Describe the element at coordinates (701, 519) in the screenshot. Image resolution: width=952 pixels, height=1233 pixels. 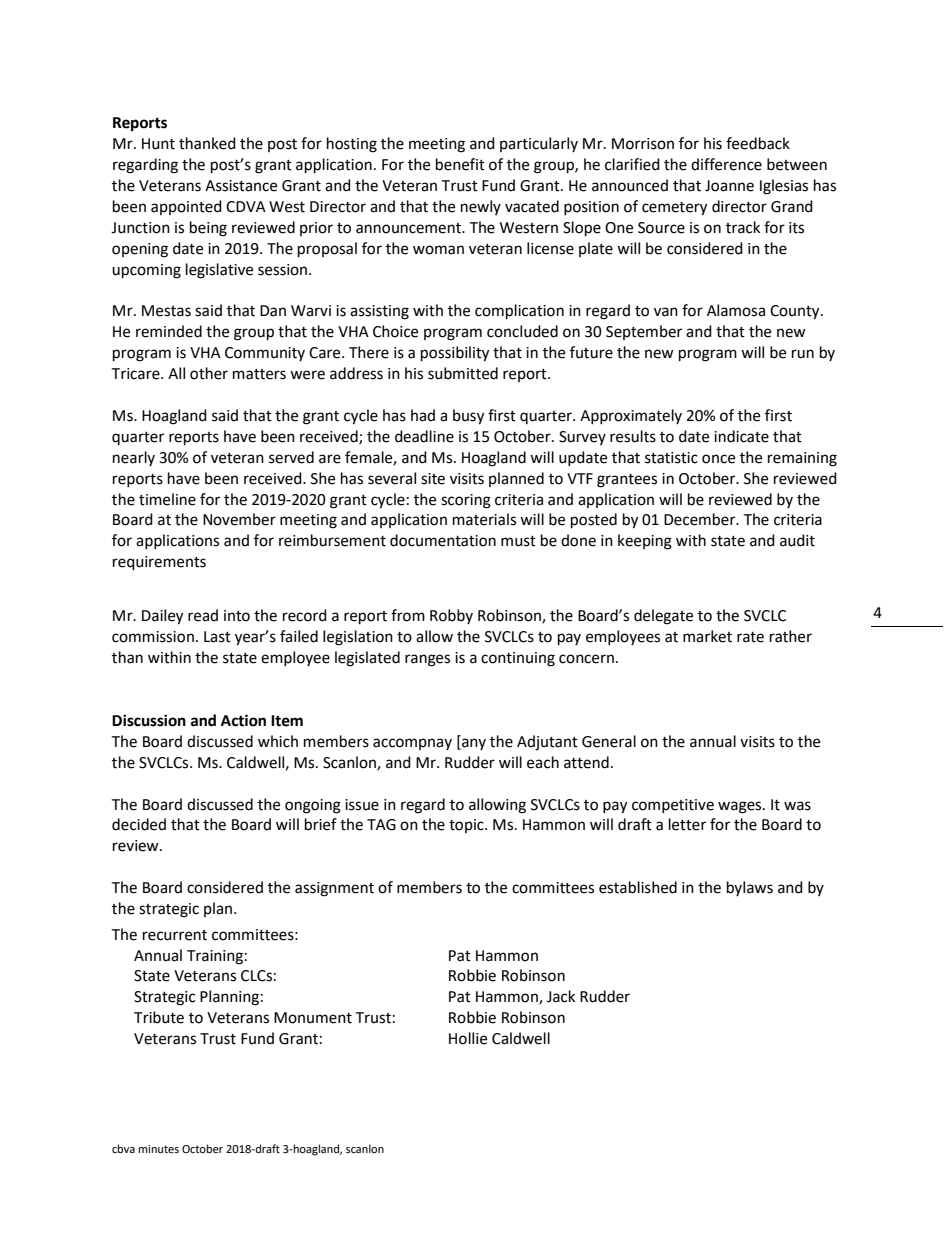
I see `December` at that location.
